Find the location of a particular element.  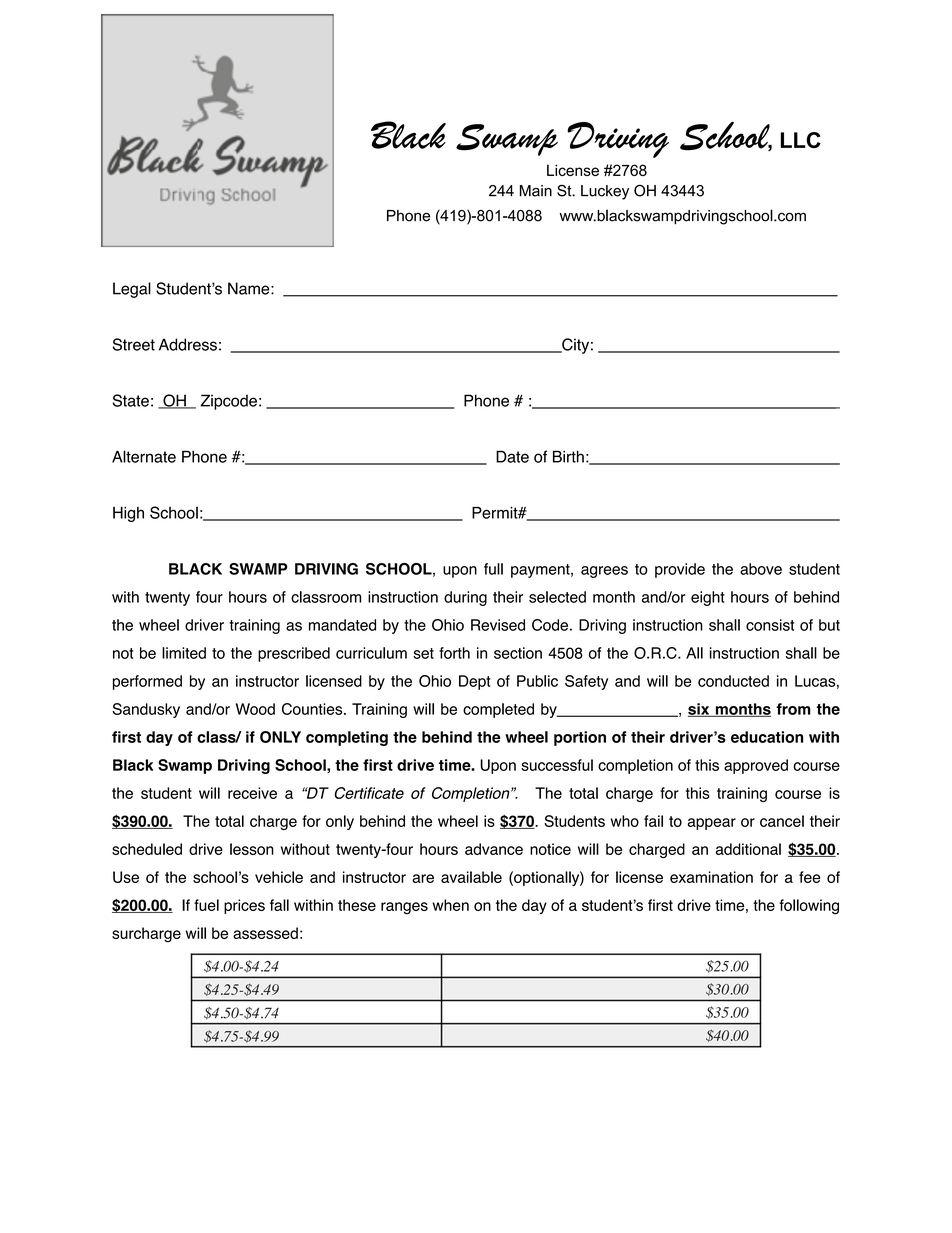

Legal is located at coordinates (132, 290).
